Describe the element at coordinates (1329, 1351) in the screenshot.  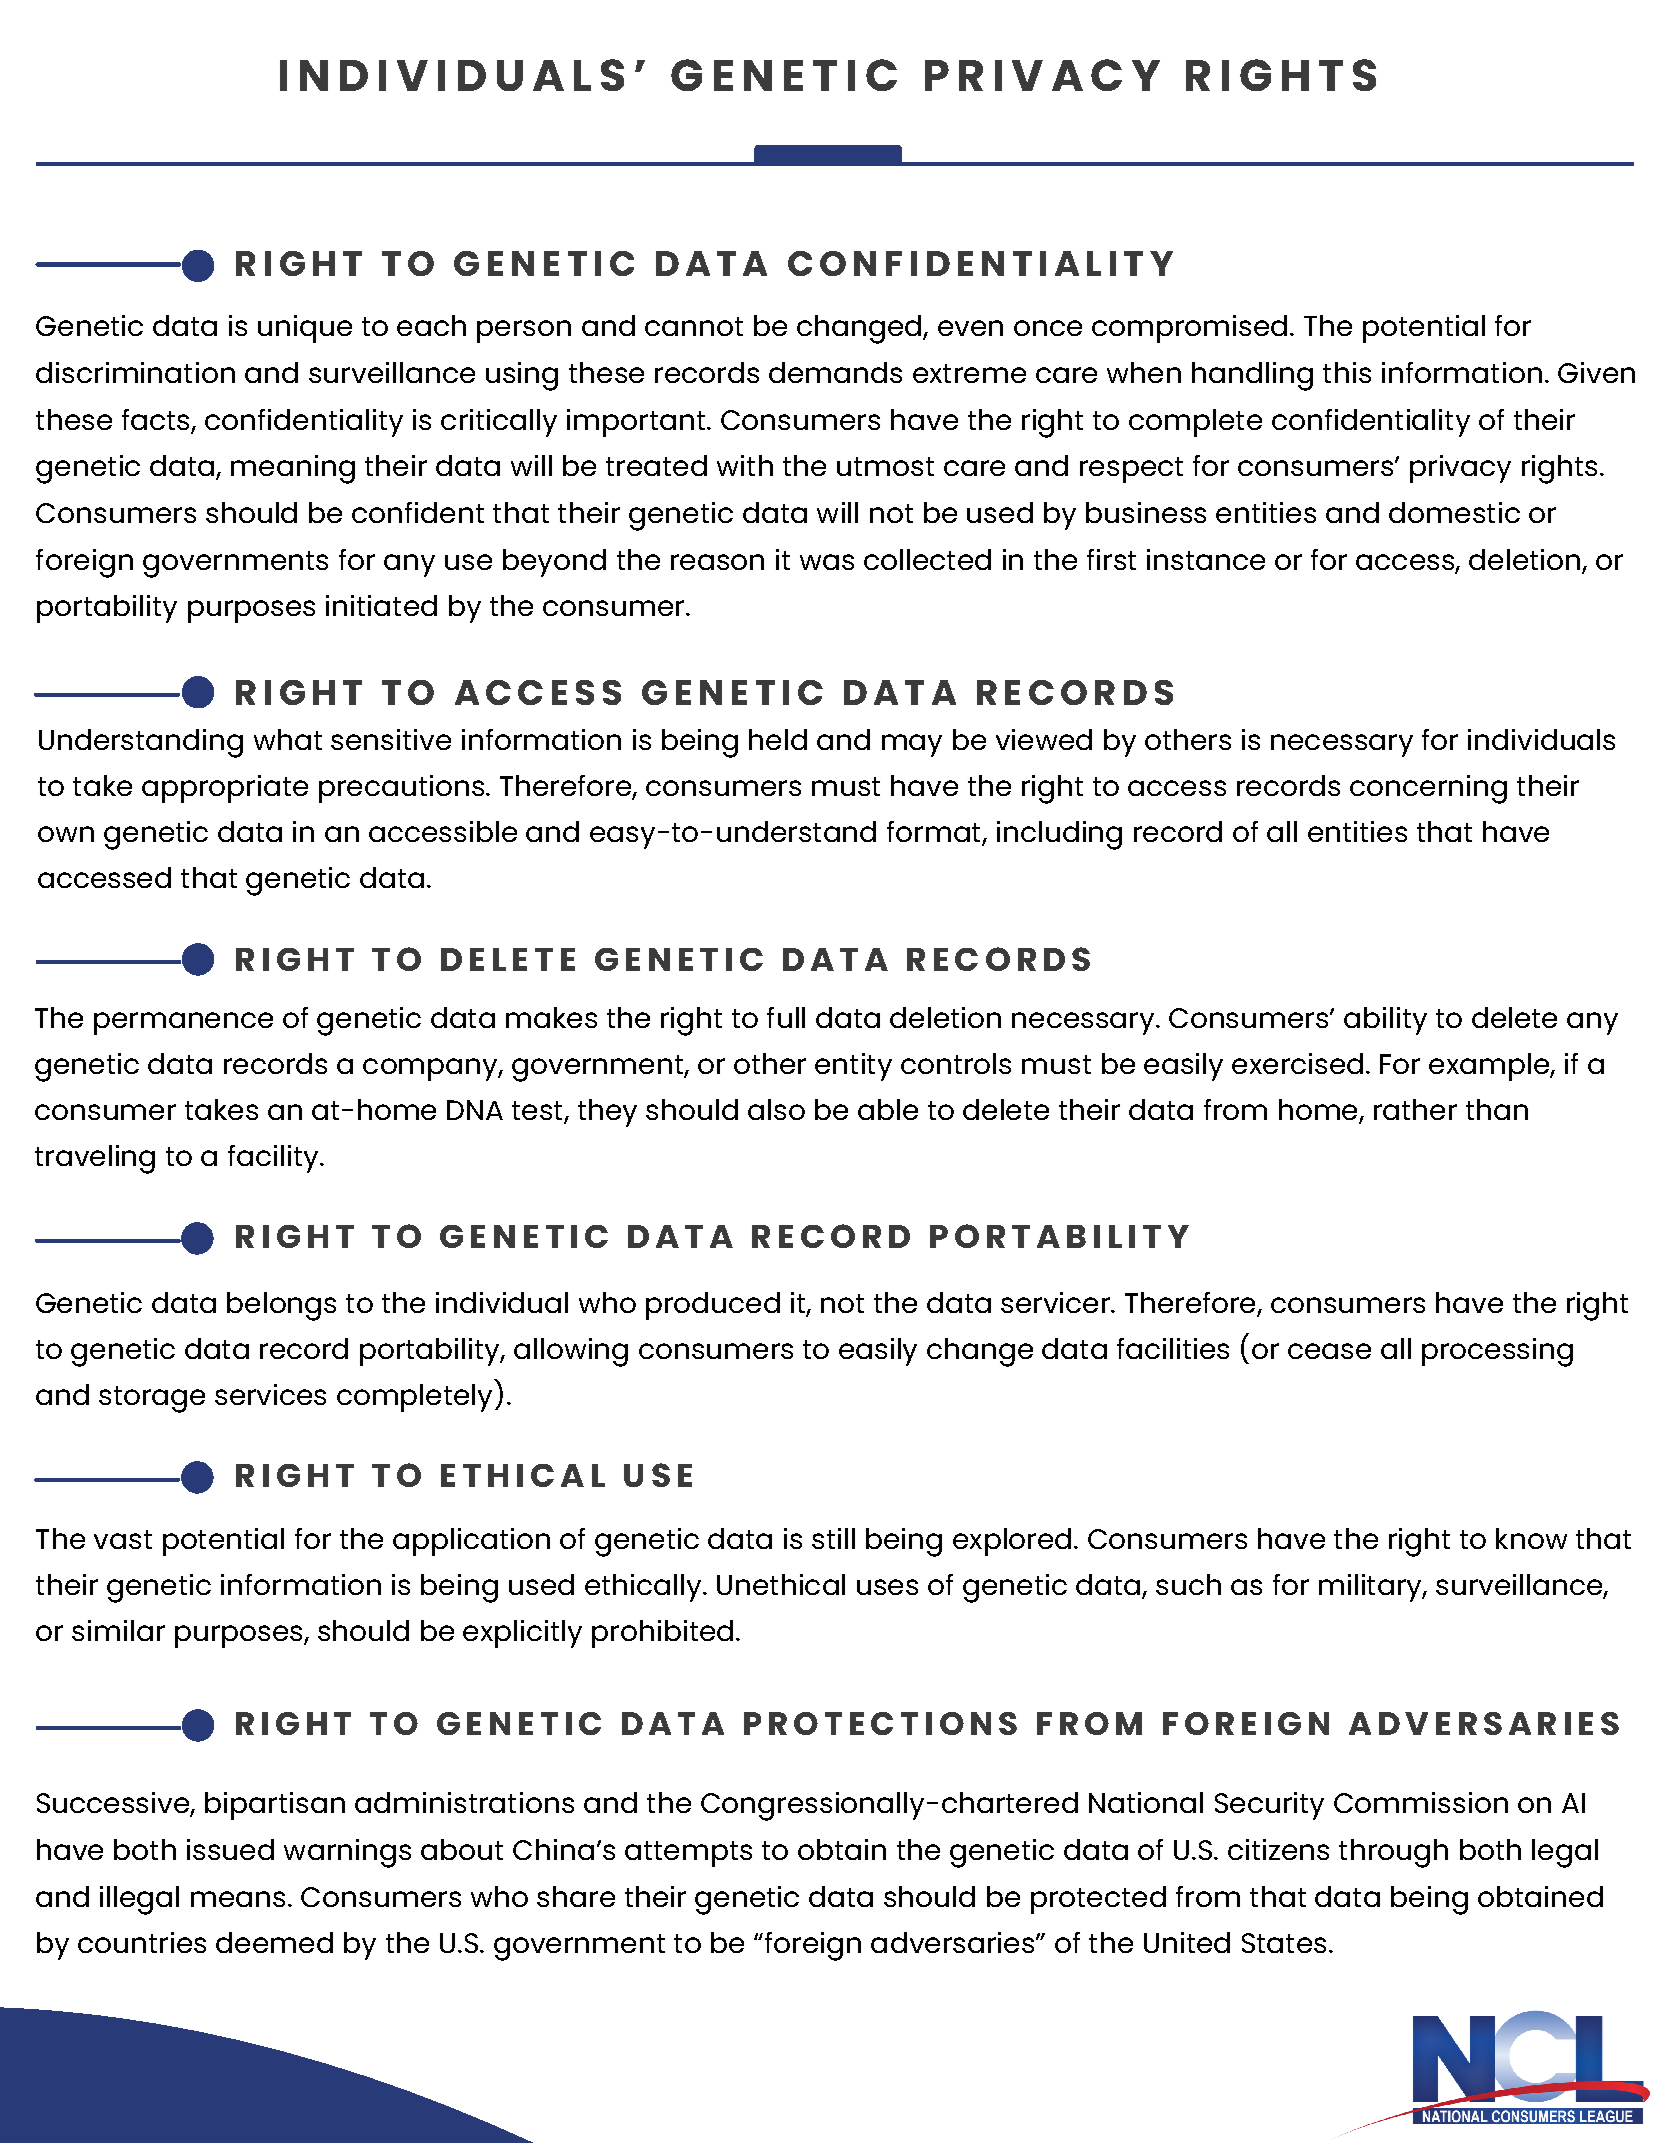
I see `cease` at that location.
